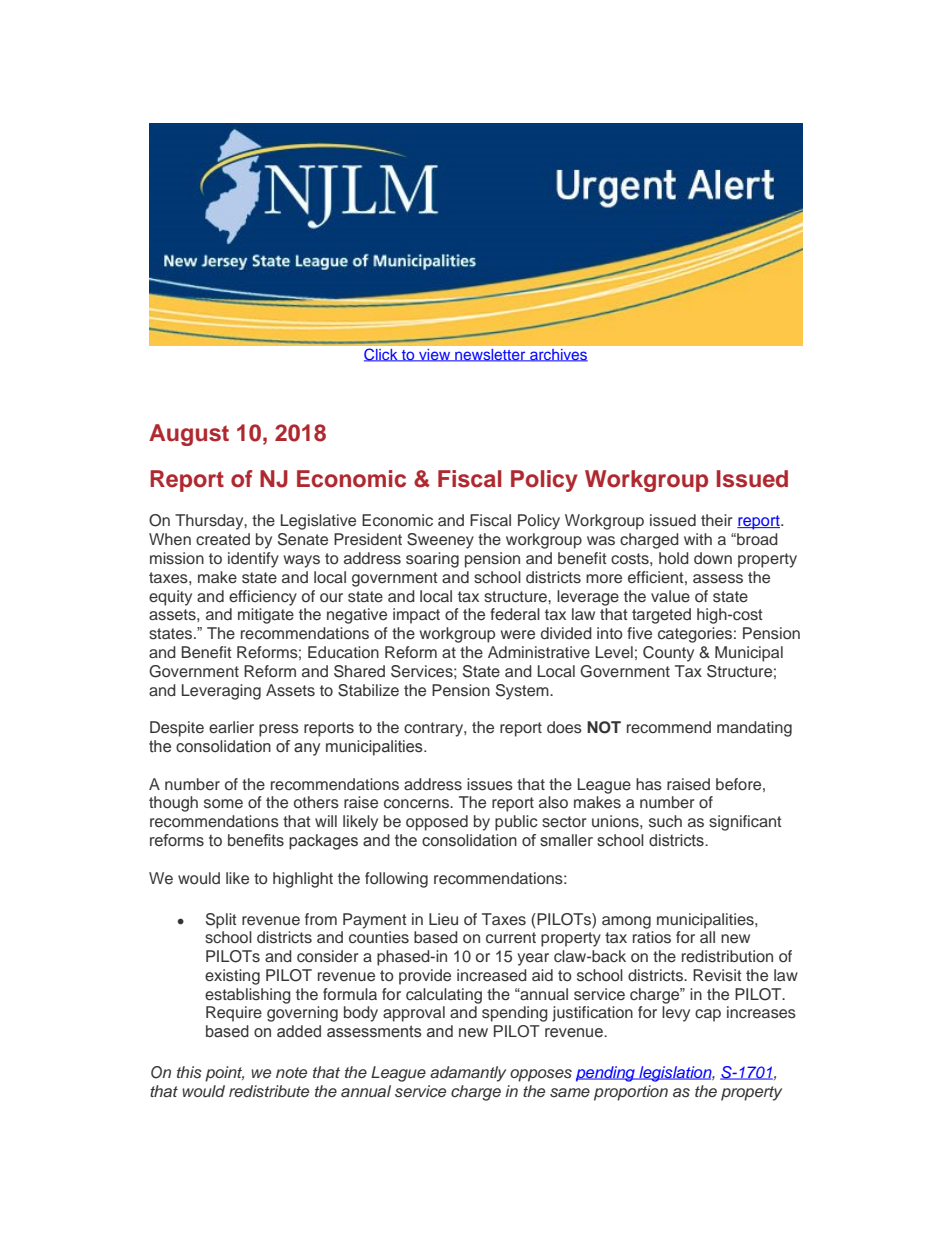  What do you see at coordinates (490, 355) in the image?
I see `newsletter` at bounding box center [490, 355].
